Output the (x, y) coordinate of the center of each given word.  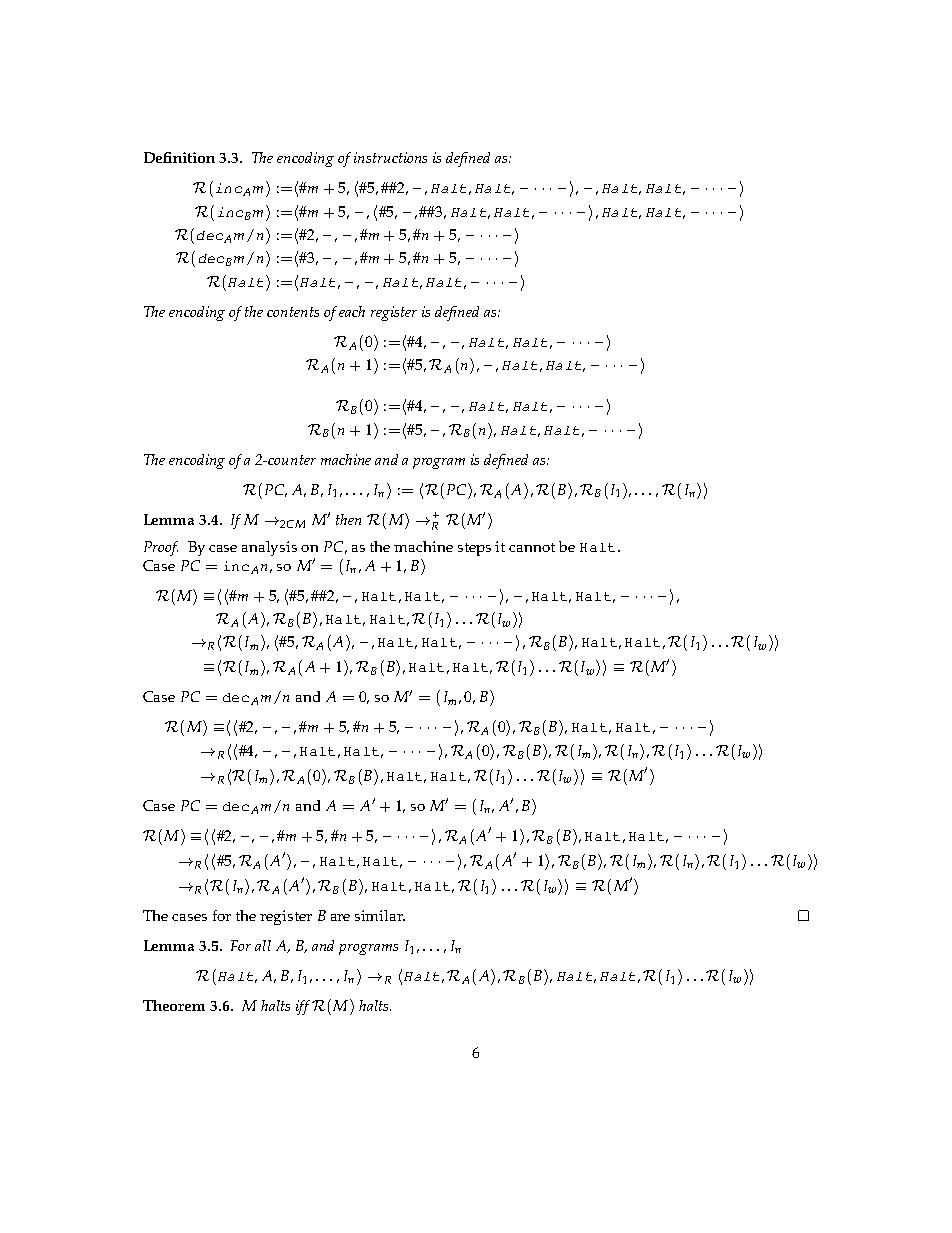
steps (474, 549)
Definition (179, 157)
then (348, 519)
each (352, 311)
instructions (390, 157)
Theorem (174, 1005)
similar (380, 915)
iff (304, 1007)
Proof (161, 548)
